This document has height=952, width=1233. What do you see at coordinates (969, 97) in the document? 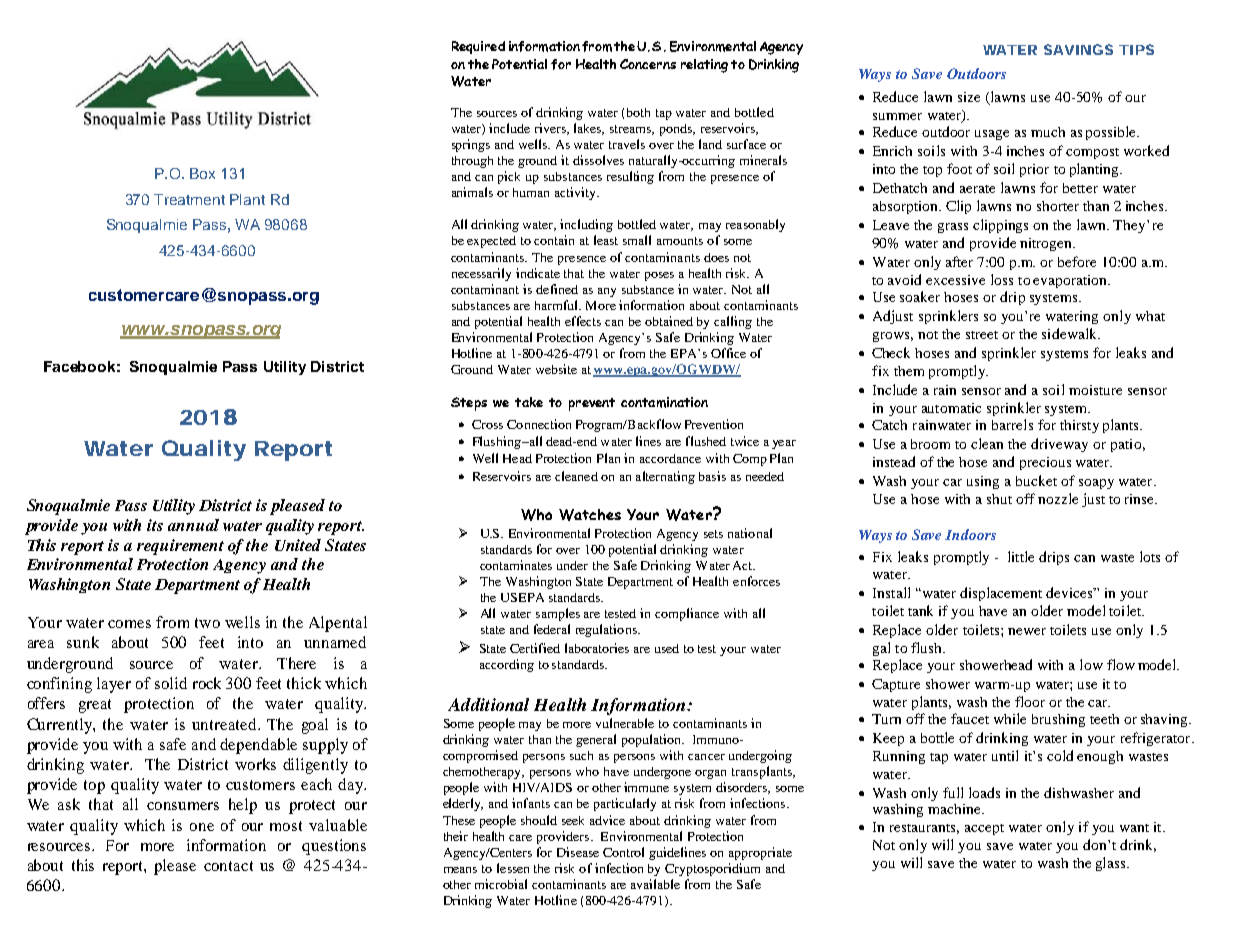
I see `size` at bounding box center [969, 97].
